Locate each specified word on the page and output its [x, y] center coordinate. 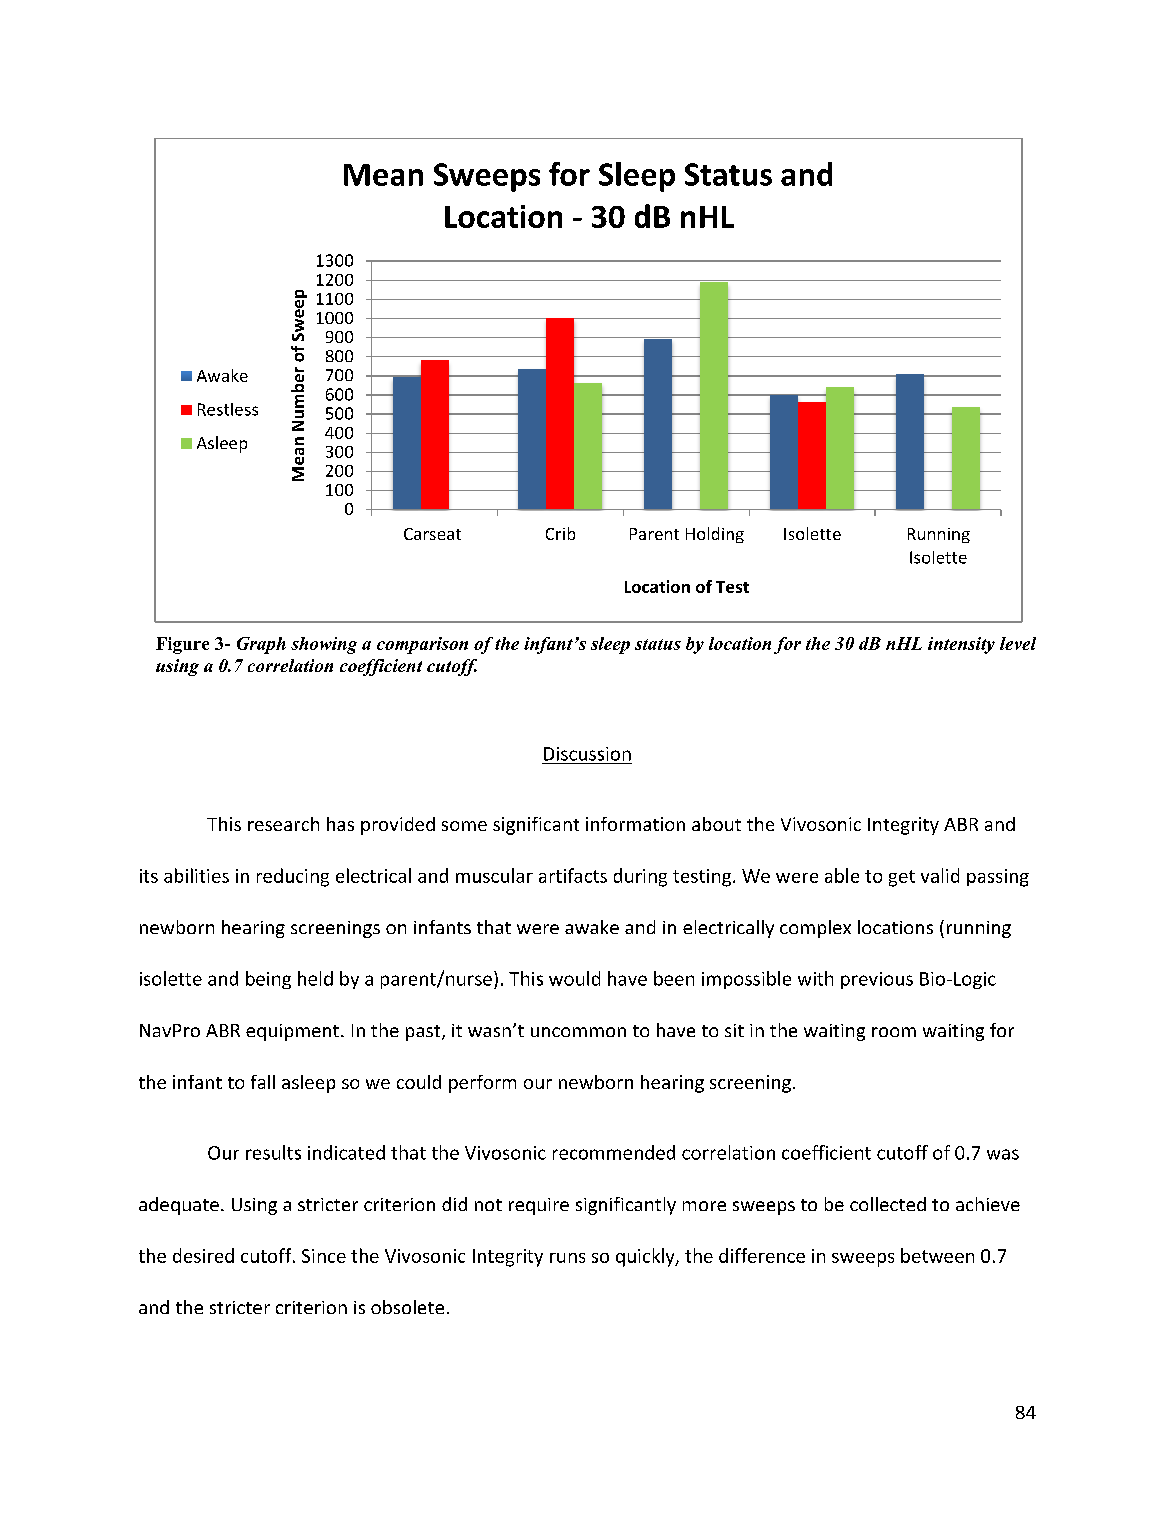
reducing [293, 877]
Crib [560, 533]
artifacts [573, 875]
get [902, 878]
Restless [228, 409]
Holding [715, 535]
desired [203, 1255]
